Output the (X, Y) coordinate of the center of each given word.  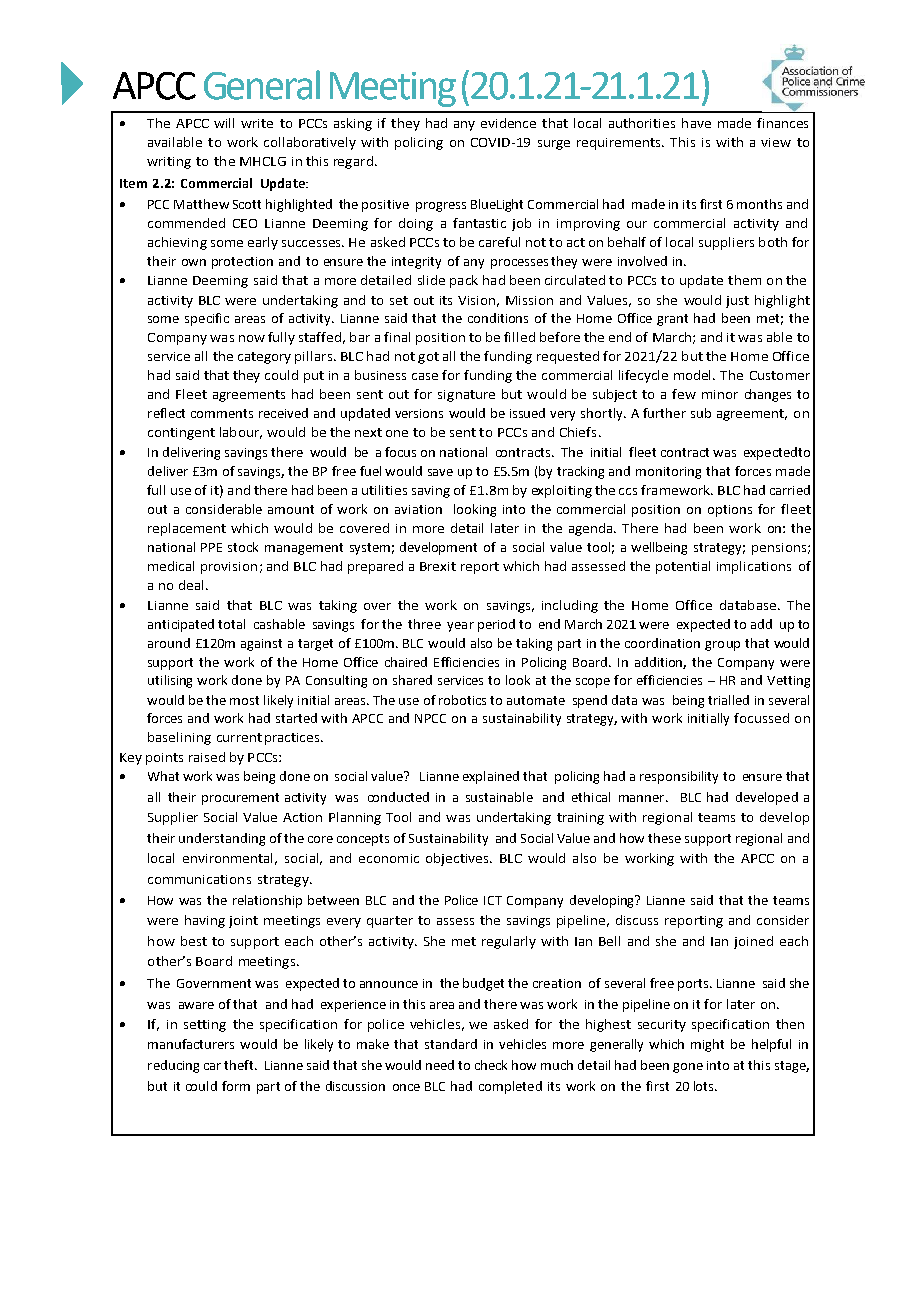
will (224, 123)
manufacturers (191, 1044)
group (722, 646)
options (730, 511)
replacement (187, 529)
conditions (498, 318)
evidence (508, 123)
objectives (458, 859)
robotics (462, 700)
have (696, 123)
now (252, 338)
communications (199, 879)
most (244, 700)
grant (672, 320)
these (664, 838)
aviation (418, 509)
